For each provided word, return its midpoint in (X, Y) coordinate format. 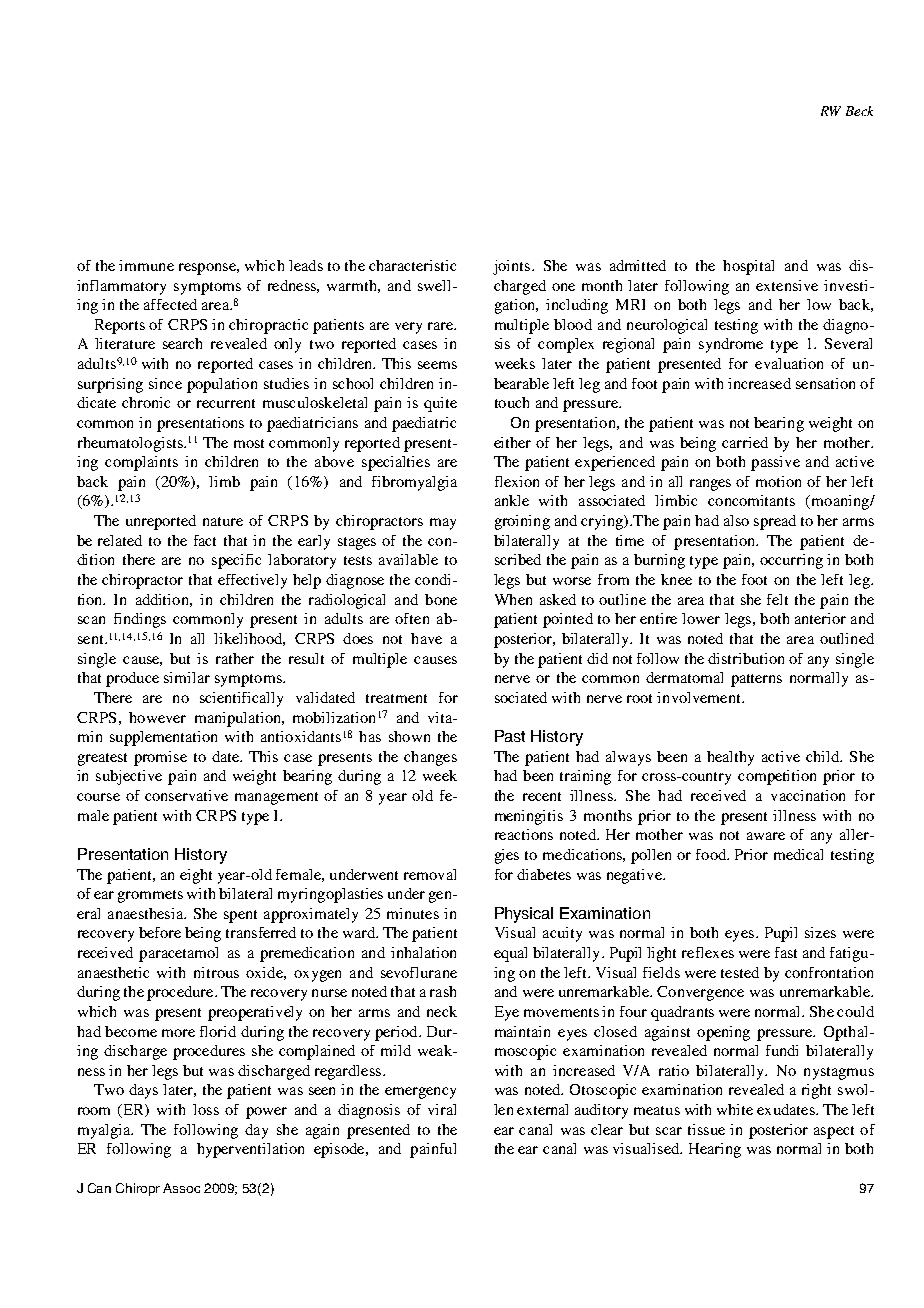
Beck (859, 111)
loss (206, 1109)
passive (775, 463)
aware (766, 836)
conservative (186, 795)
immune (146, 265)
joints (511, 267)
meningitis (529, 817)
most (249, 443)
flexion (517, 481)
